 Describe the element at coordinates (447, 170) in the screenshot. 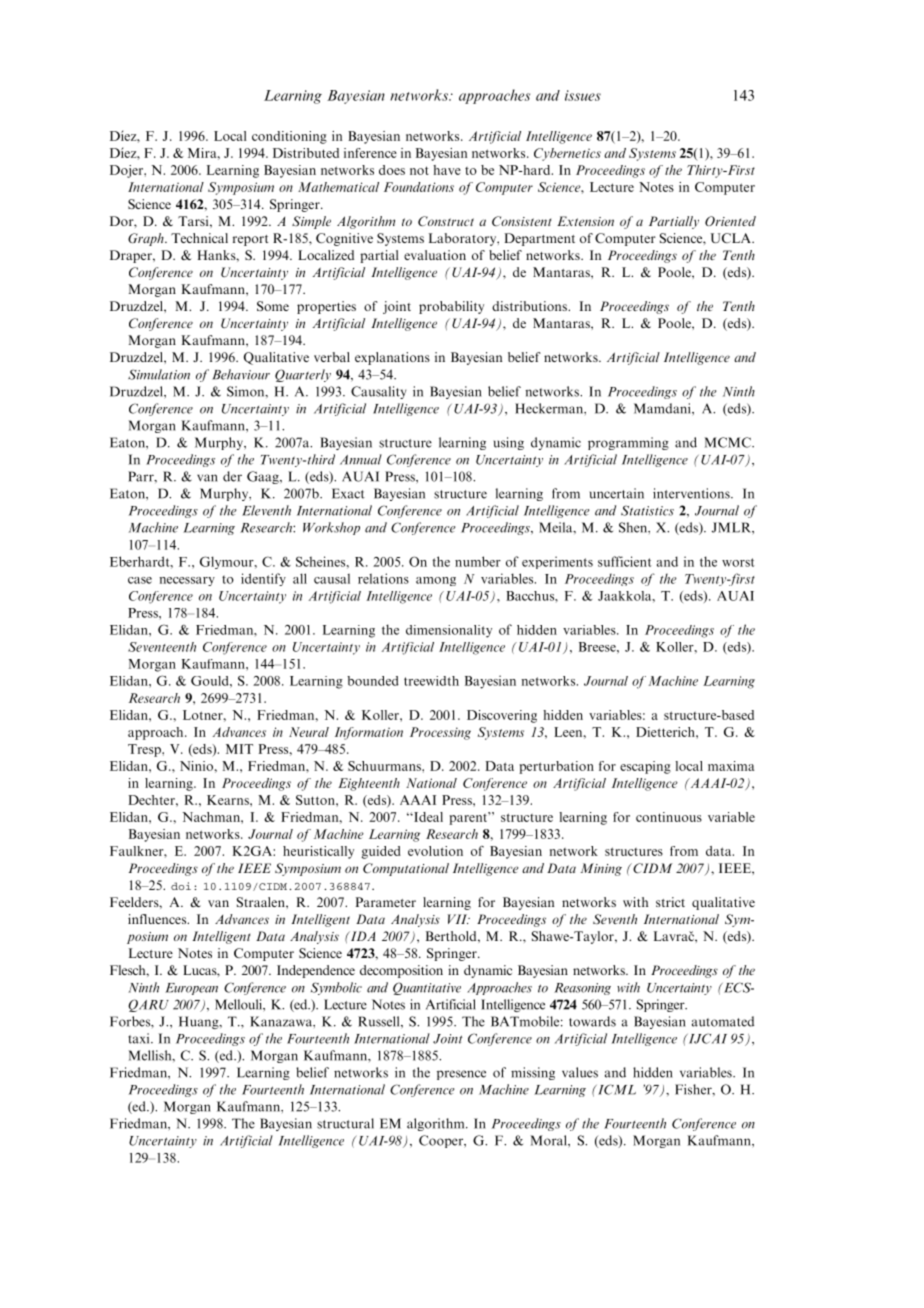

I see `have` at that location.
